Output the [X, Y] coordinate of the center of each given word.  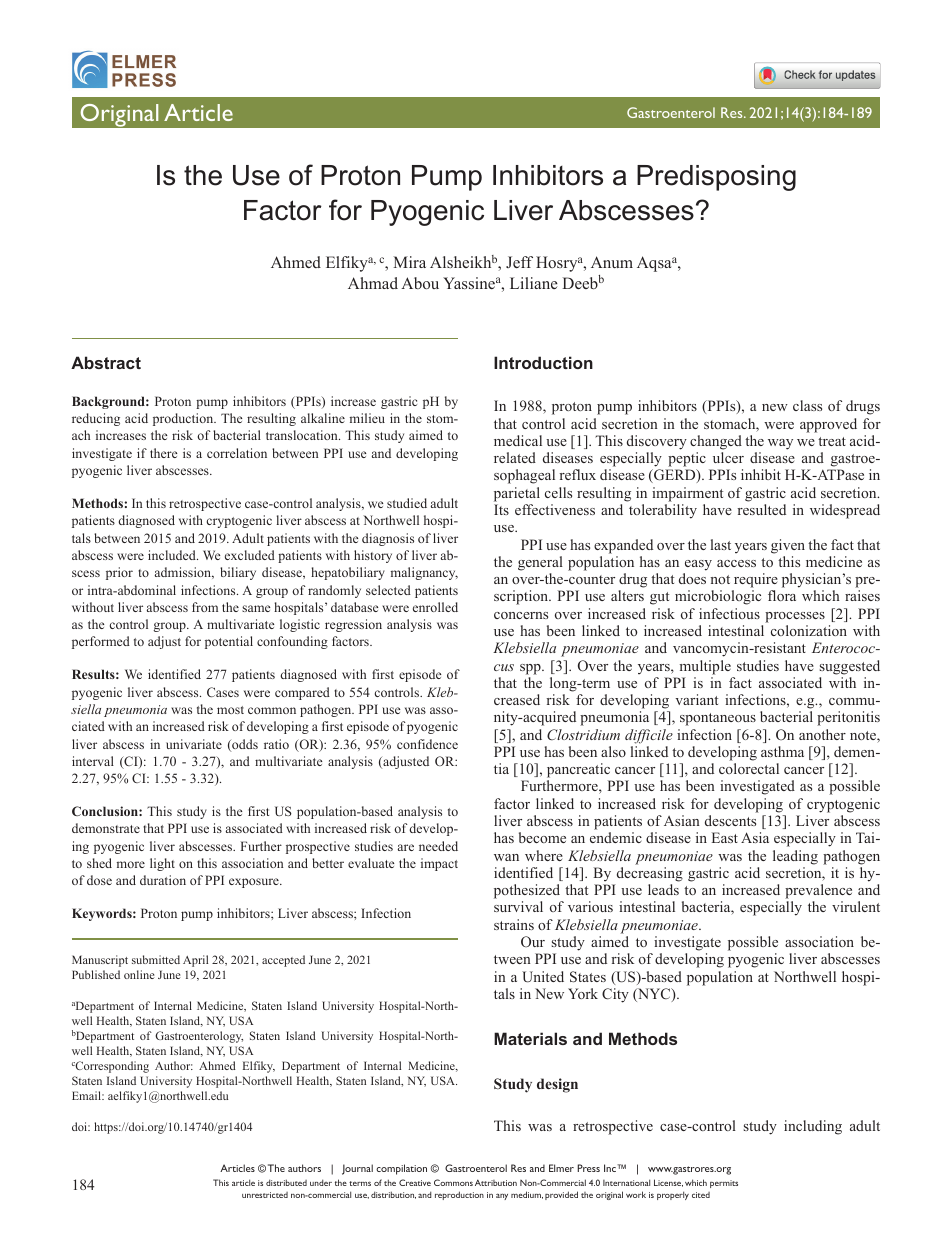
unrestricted [265, 1195]
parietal [517, 494]
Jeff [519, 262]
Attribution [496, 1182]
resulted [761, 509]
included [173, 555]
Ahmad [373, 283]
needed [438, 846]
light [162, 864]
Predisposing [716, 178]
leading [795, 857]
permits [724, 1184]
